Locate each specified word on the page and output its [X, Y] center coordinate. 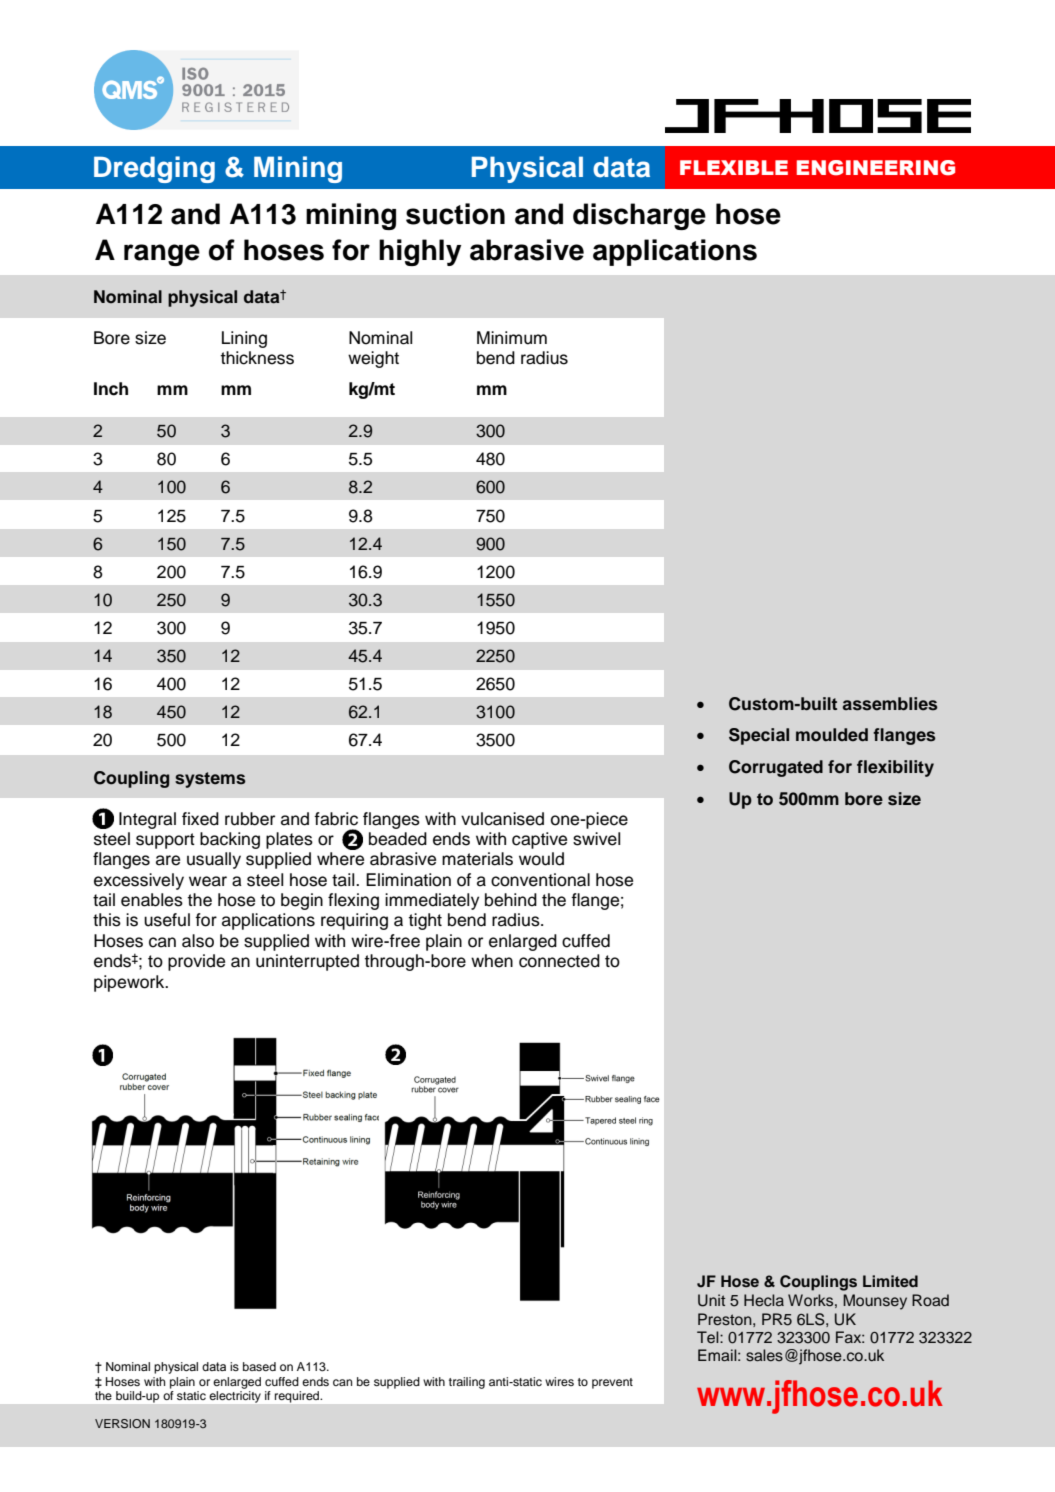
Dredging [154, 169]
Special [759, 736]
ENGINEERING [876, 168]
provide [196, 962]
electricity [235, 1397]
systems [210, 780]
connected [559, 961]
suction [455, 214]
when [492, 961]
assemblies [890, 704]
